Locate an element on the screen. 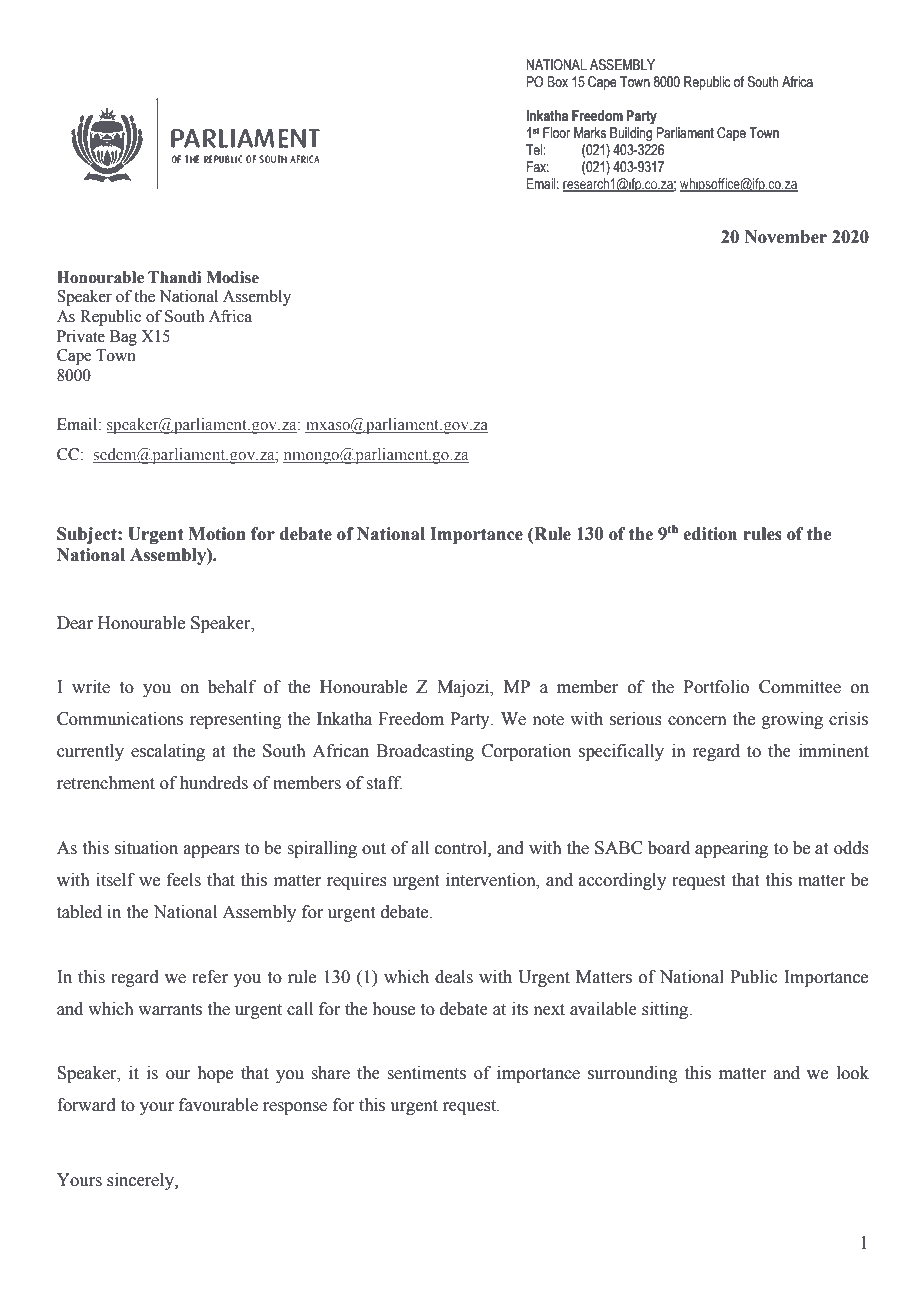 The height and width of the screenshot is (1308, 924). Marks is located at coordinates (590, 133).
